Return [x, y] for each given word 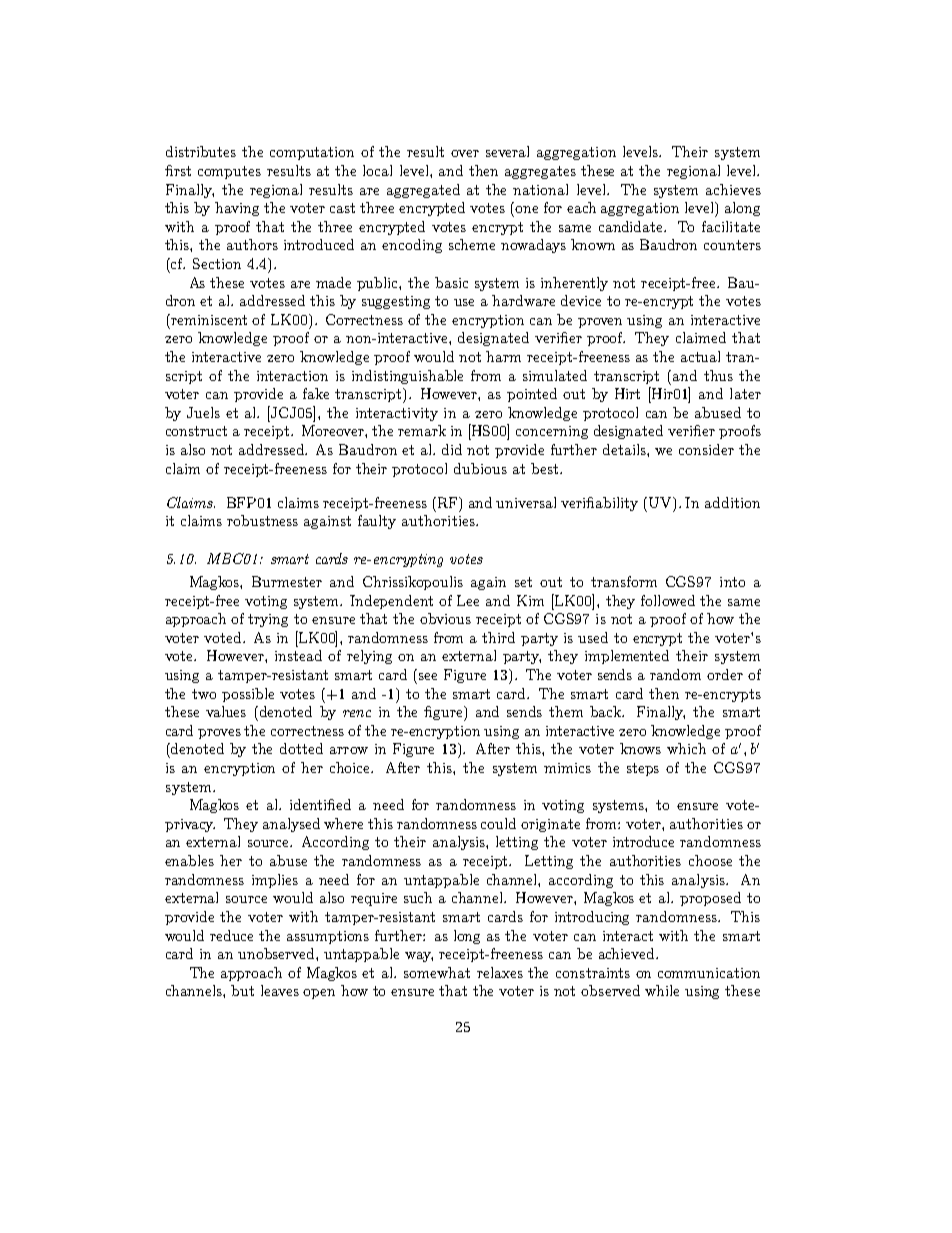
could [498, 823]
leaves [280, 990]
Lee [468, 600]
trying [268, 620]
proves [219, 734]
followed [668, 600]
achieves [733, 189]
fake [316, 393]
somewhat [437, 972]
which [686, 748]
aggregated [423, 191]
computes [229, 172]
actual [700, 356]
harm [503, 356]
